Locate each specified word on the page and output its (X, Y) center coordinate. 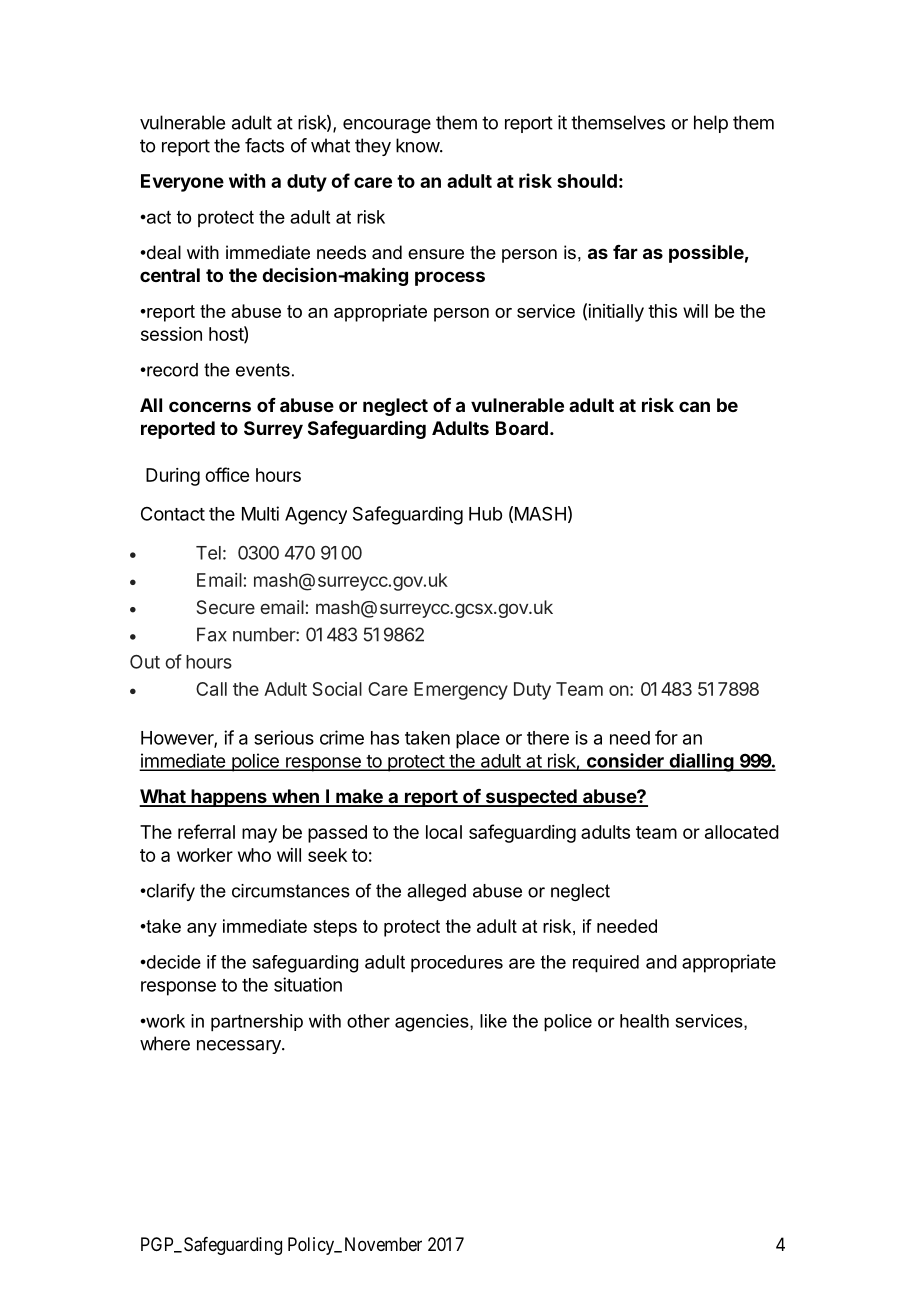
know (418, 145)
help (711, 124)
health (644, 1021)
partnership (257, 1023)
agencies (433, 1023)
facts (264, 145)
